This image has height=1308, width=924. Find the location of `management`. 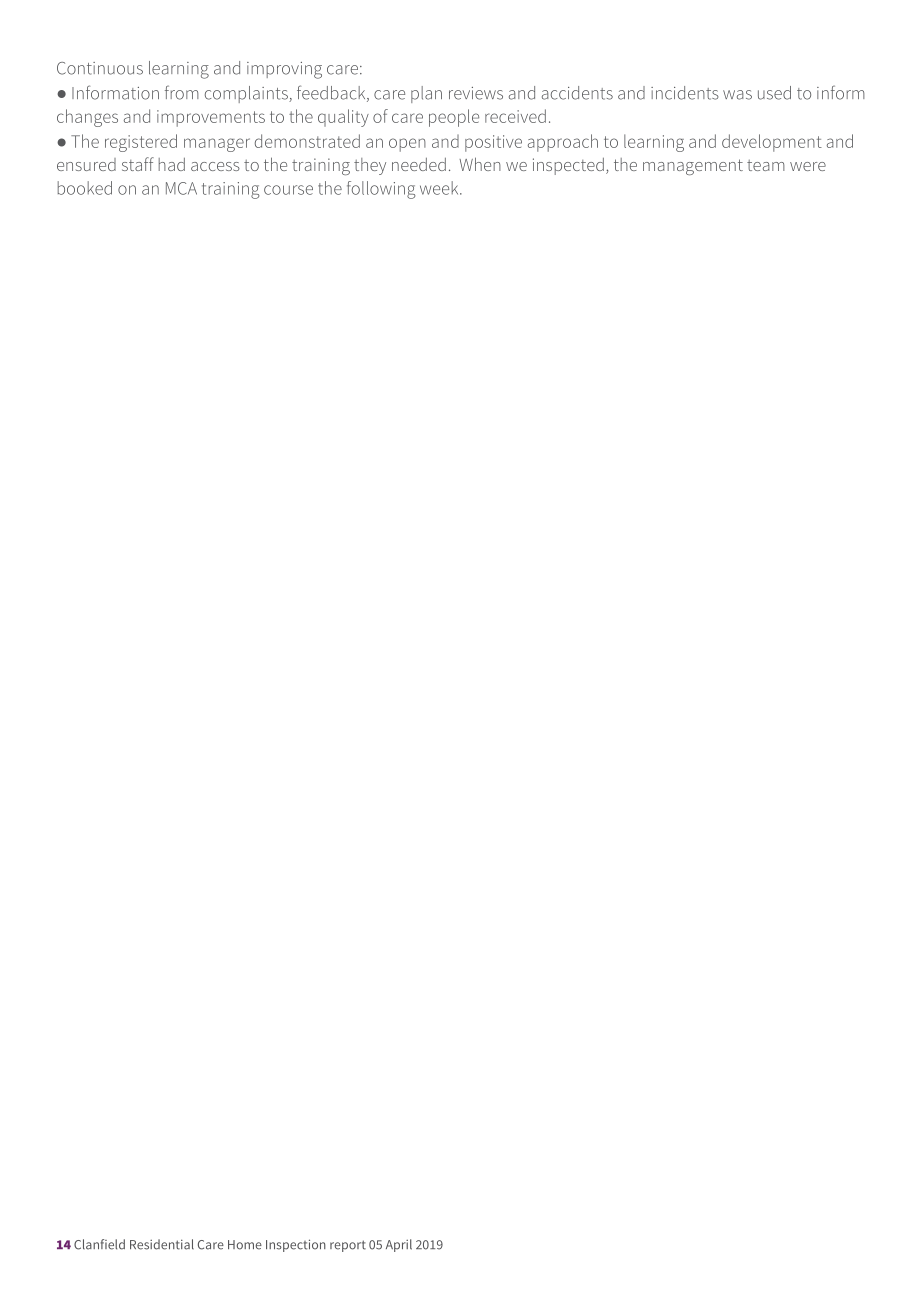

management is located at coordinates (693, 167).
